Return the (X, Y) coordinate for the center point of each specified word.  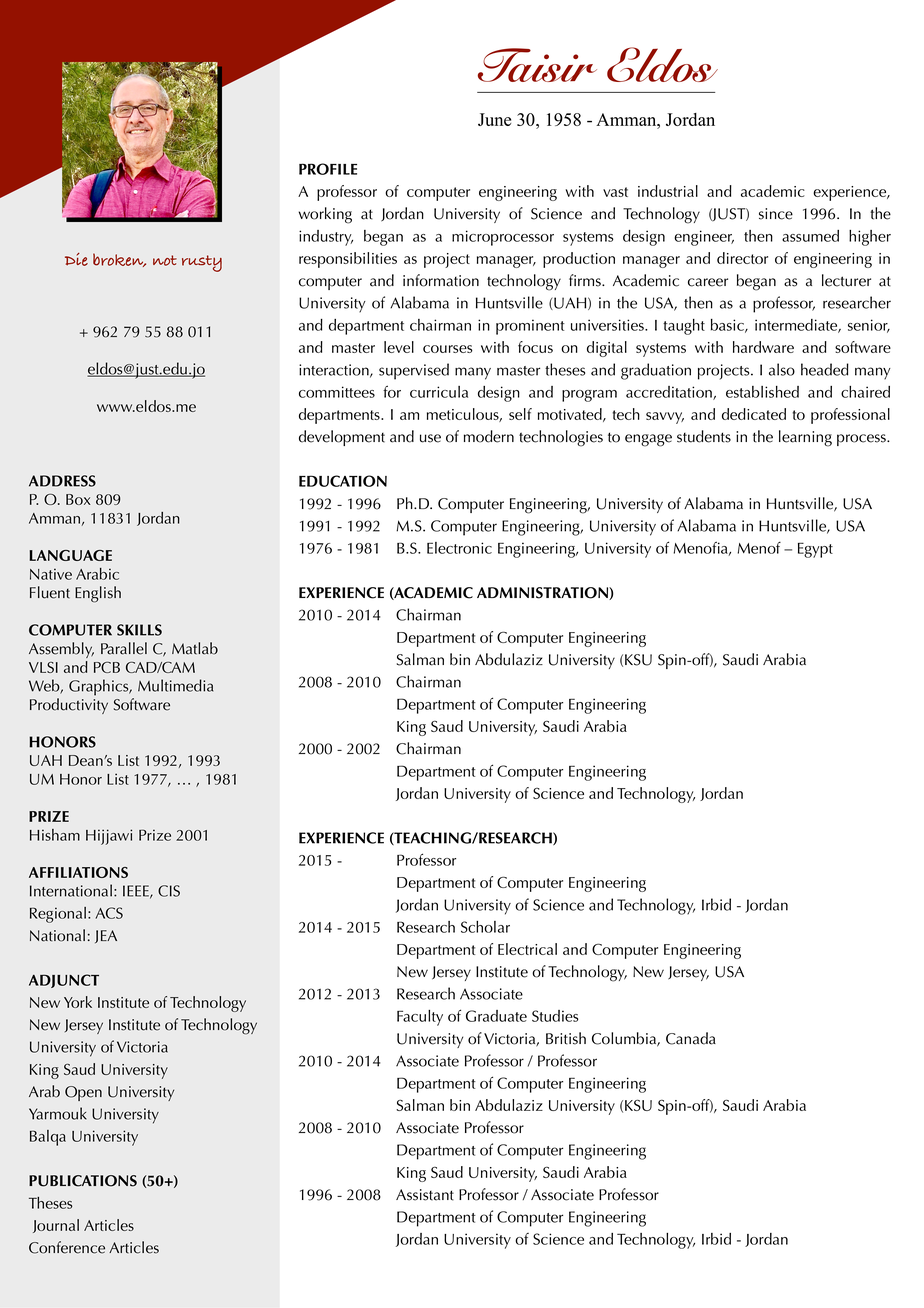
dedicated (754, 414)
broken (119, 260)
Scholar (485, 927)
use (430, 438)
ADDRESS (62, 481)
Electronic (459, 548)
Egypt (815, 550)
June (494, 119)
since (776, 214)
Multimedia (175, 685)
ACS (109, 913)
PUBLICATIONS (83, 1181)
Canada (691, 1038)
